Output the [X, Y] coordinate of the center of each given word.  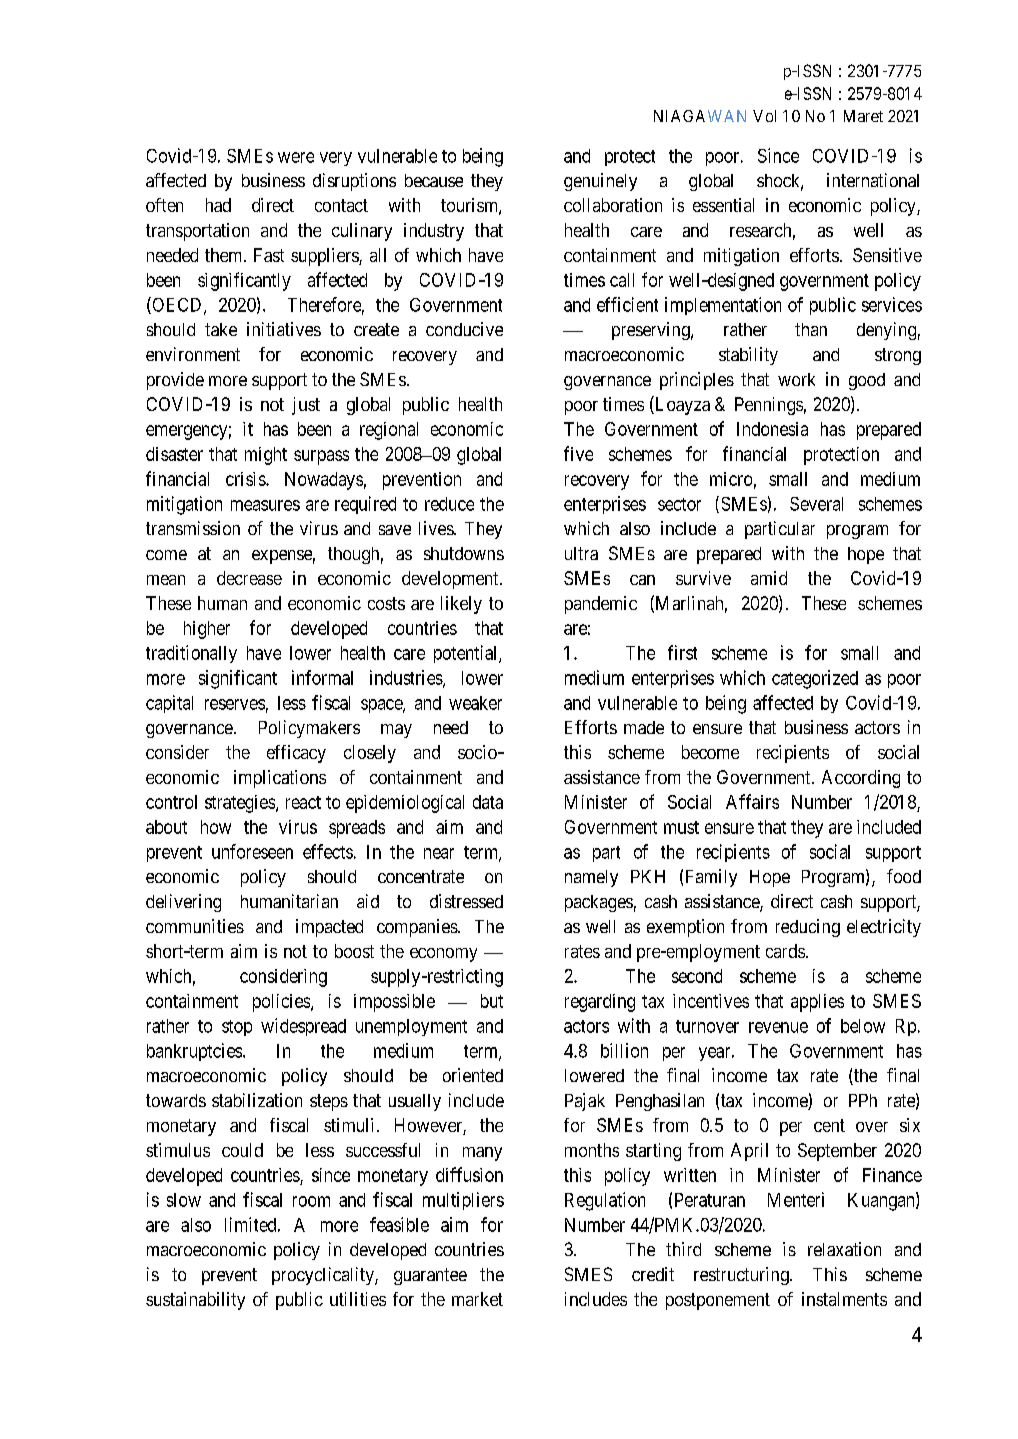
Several [816, 504]
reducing [808, 928]
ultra [581, 553]
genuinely [600, 182]
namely [591, 878]
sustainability [195, 1301]
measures [265, 505]
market [477, 1299]
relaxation [844, 1249]
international [873, 180]
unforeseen [252, 851]
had [218, 205]
